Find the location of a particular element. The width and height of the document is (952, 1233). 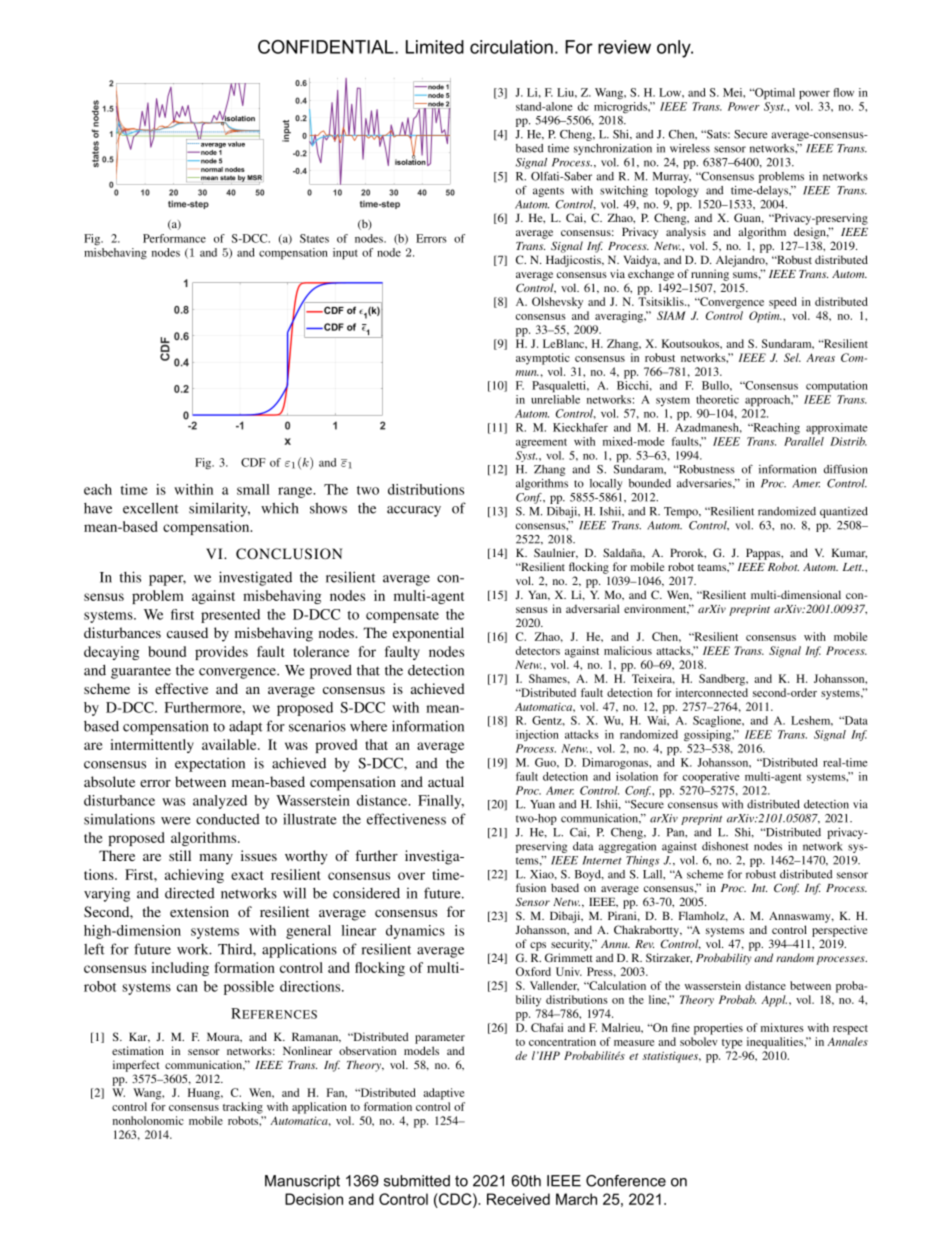

caused is located at coordinates (187, 632).
